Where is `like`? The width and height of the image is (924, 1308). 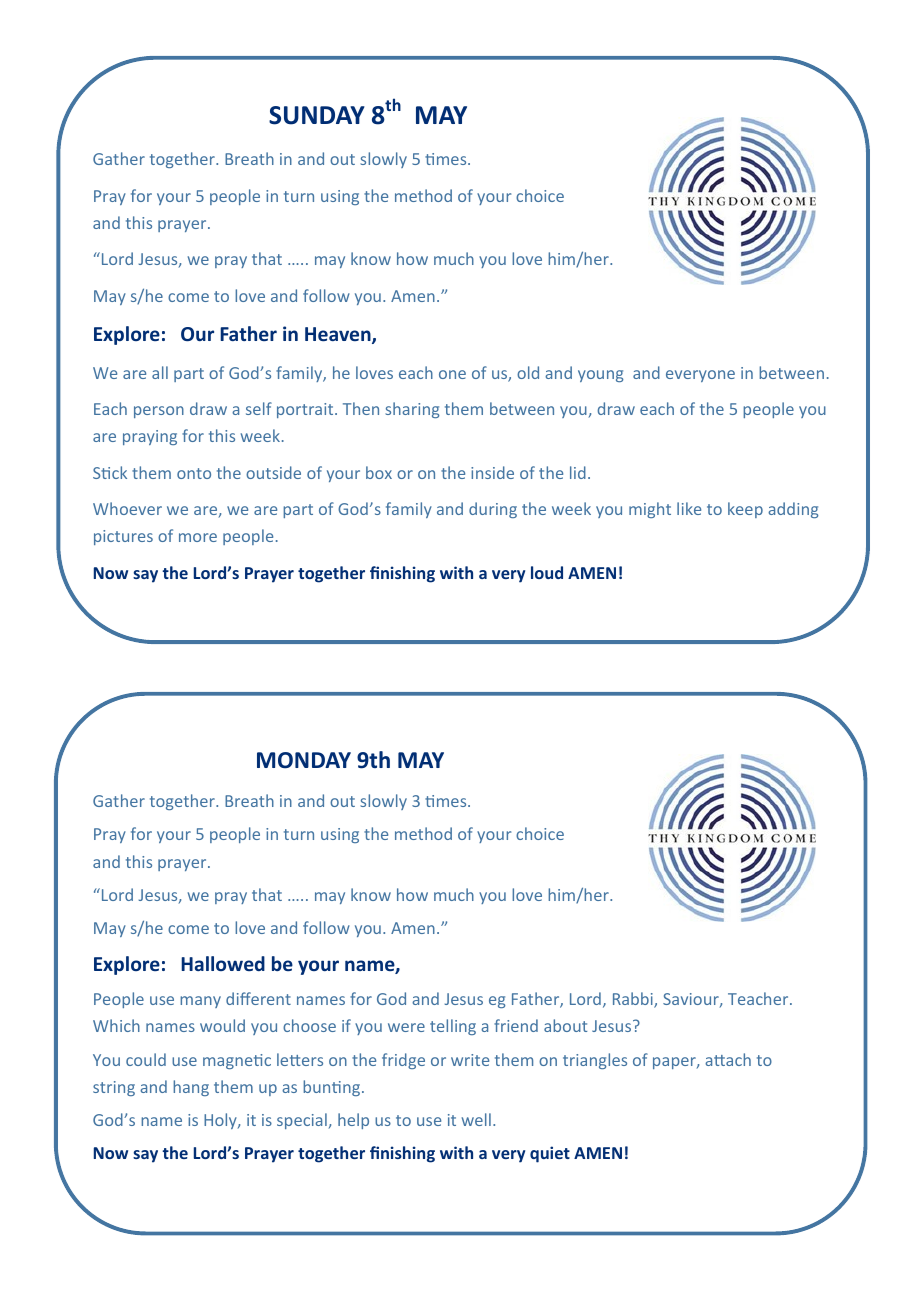 like is located at coordinates (689, 508).
